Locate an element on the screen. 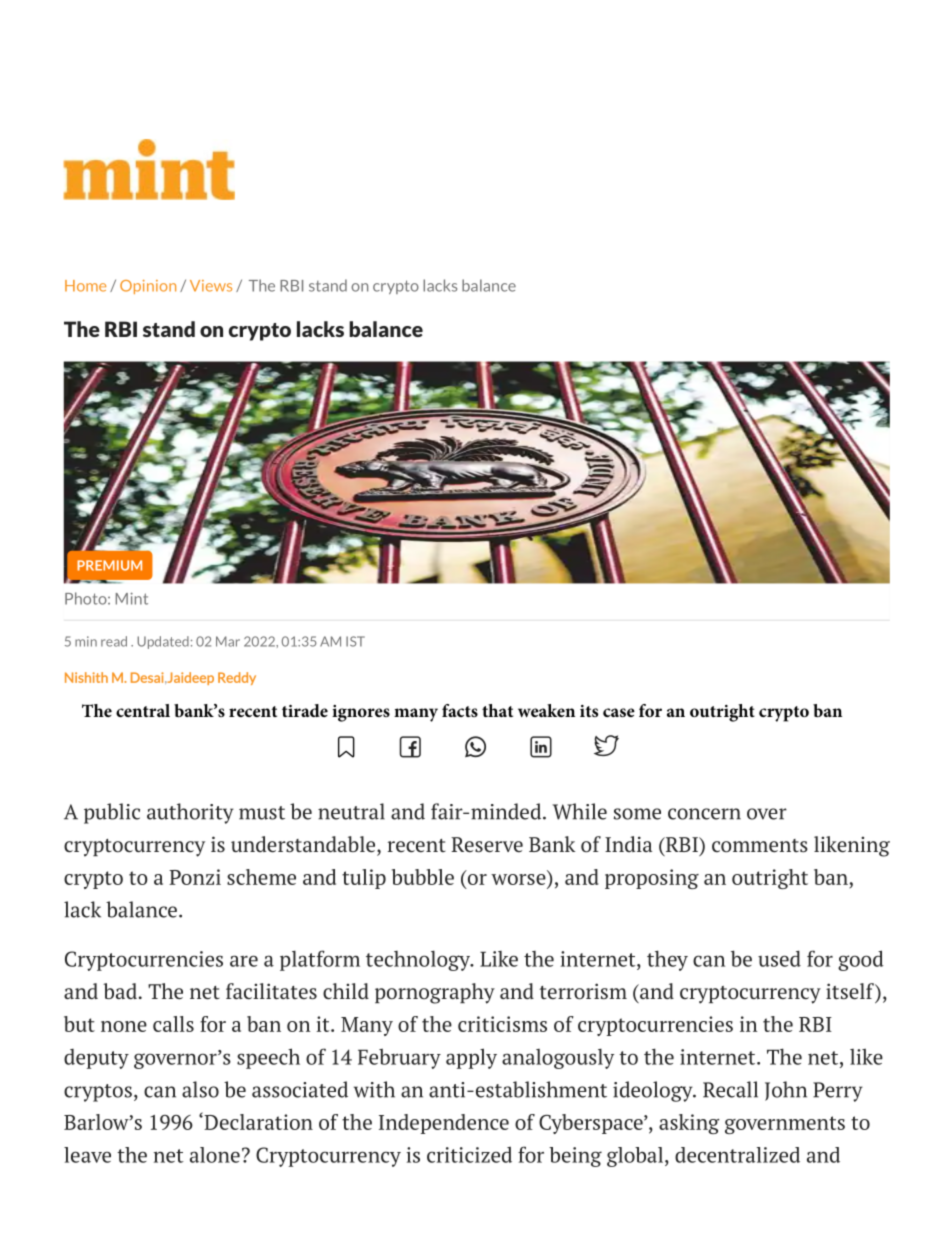 This screenshot has width=952, height=1233. Home is located at coordinates (85, 286).
